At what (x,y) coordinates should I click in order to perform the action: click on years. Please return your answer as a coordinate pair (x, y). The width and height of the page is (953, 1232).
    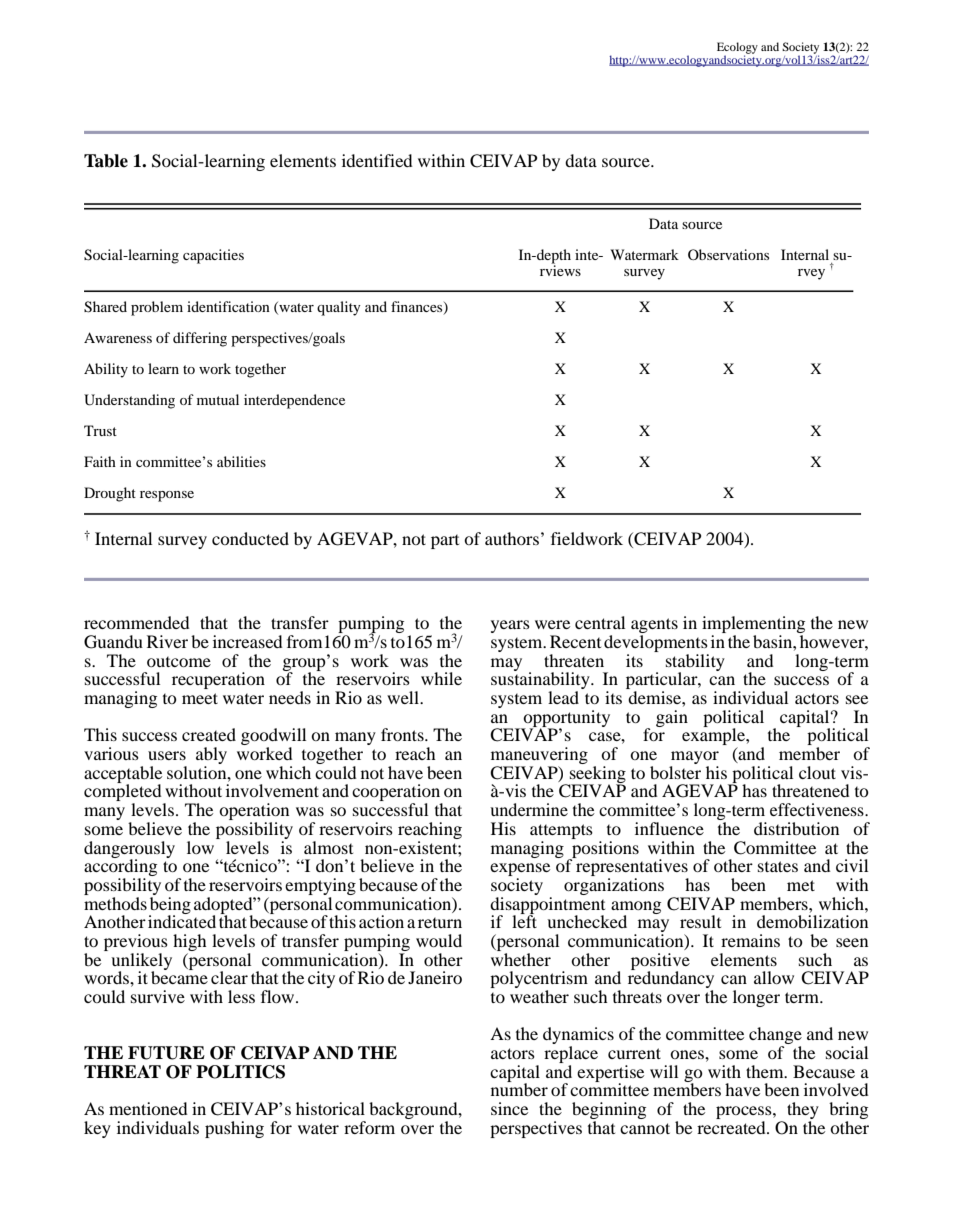
    Looking at the image, I should click on (510, 626).
